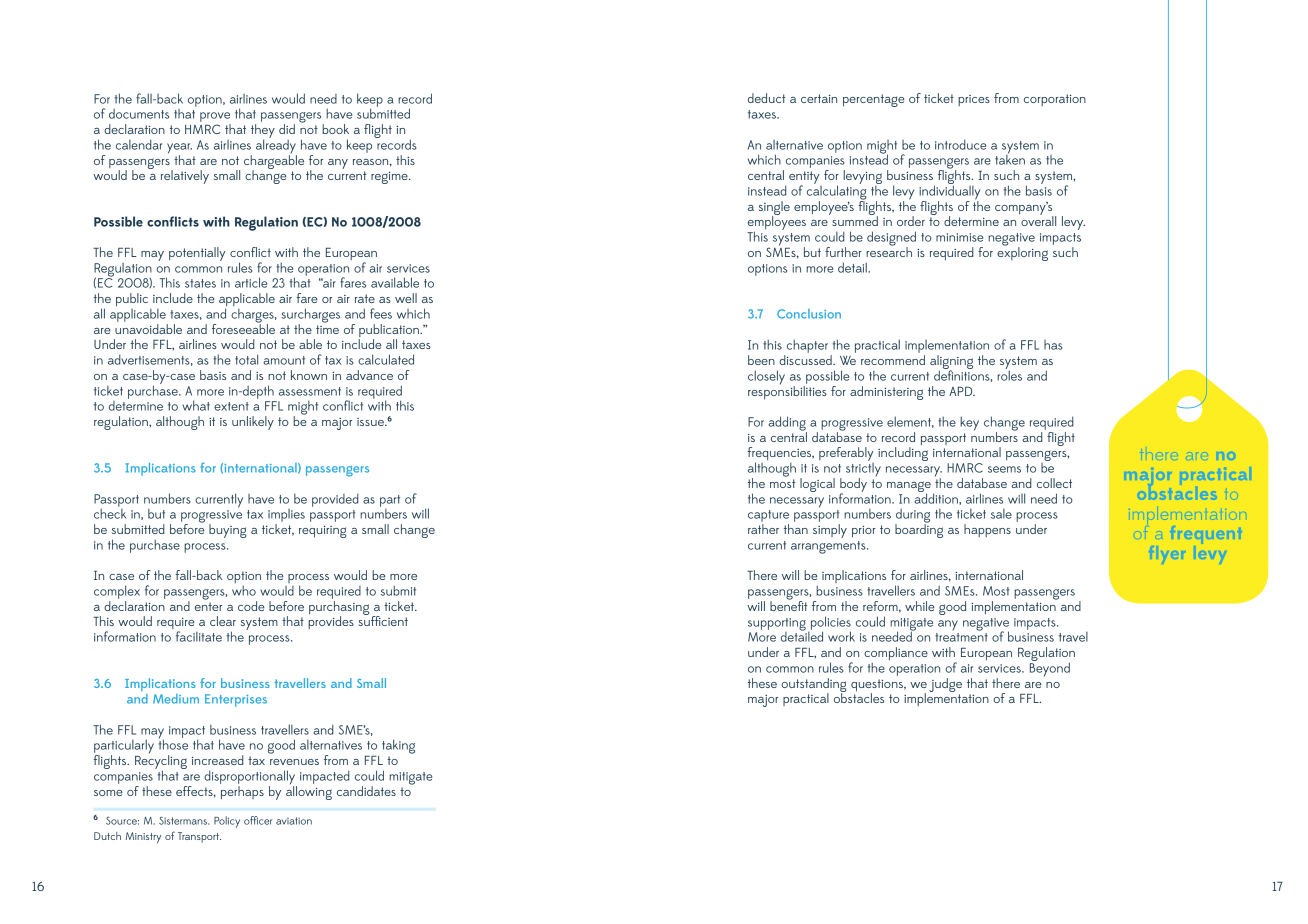  I want to click on well, so click(406, 298).
